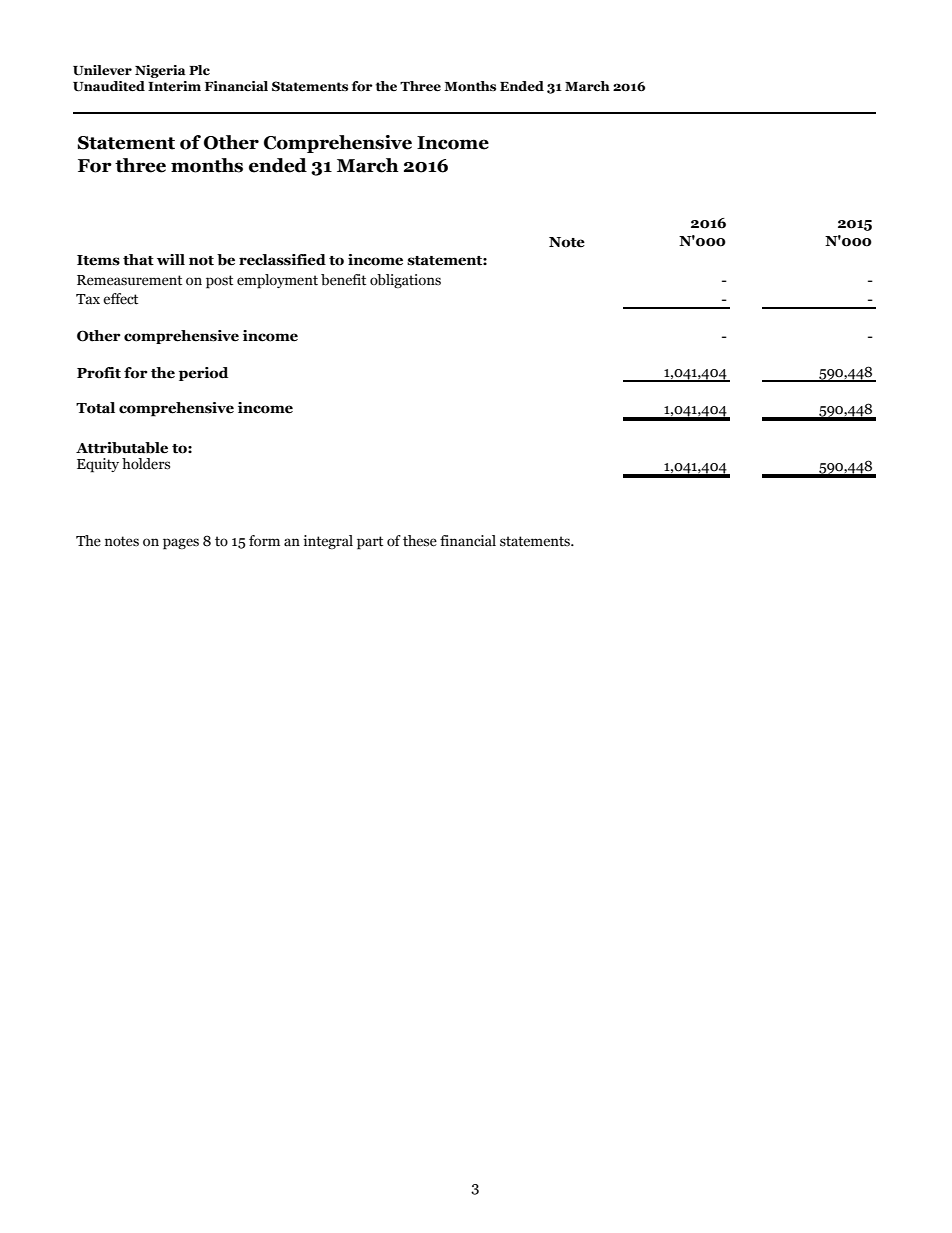 The height and width of the document is (1233, 952). I want to click on Interim, so click(174, 86).
